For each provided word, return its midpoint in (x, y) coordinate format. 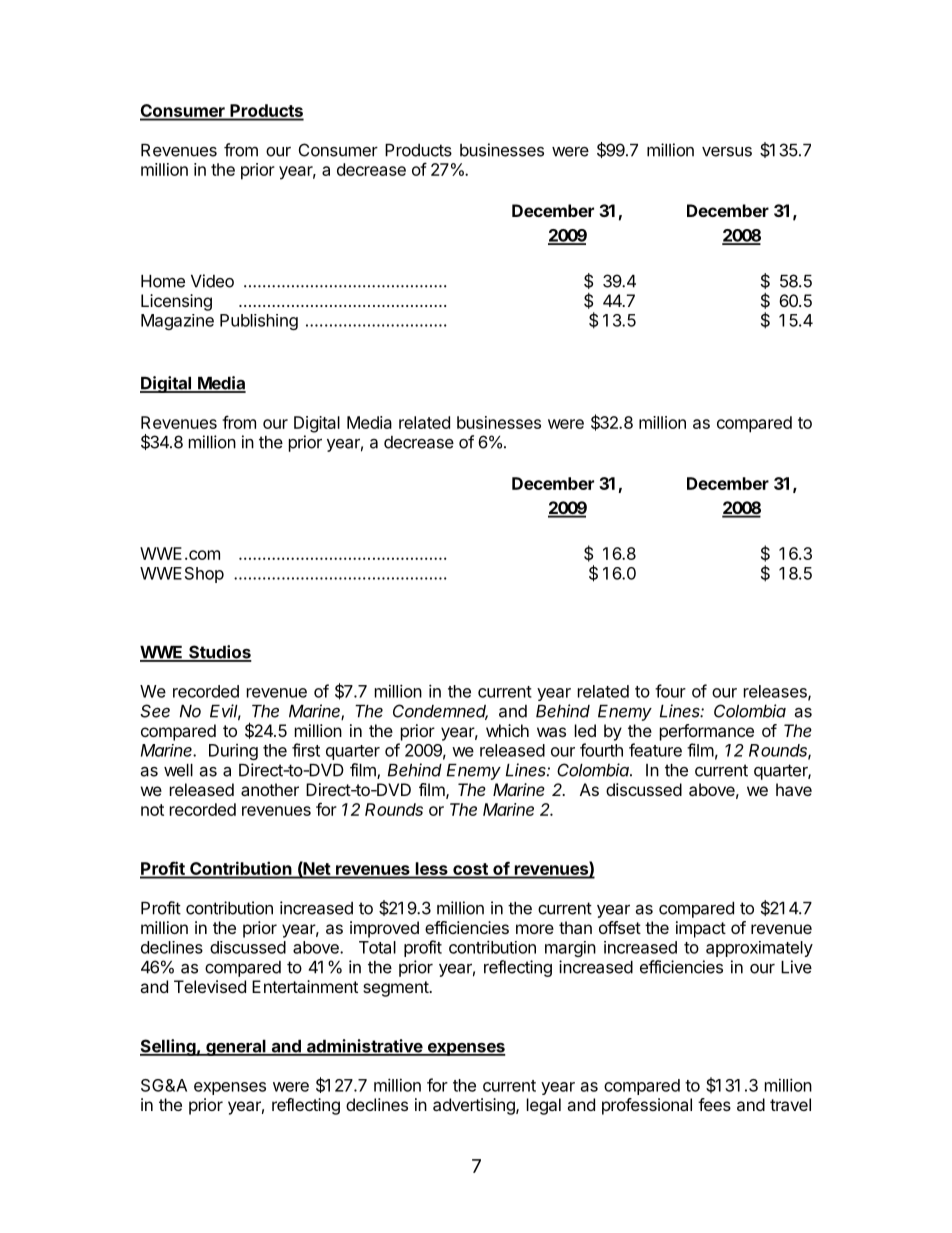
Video (212, 281)
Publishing (259, 322)
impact (701, 929)
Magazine (177, 322)
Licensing (176, 302)
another (270, 789)
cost (470, 870)
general (236, 1048)
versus (727, 151)
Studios (219, 653)
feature (655, 750)
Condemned (440, 712)
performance (707, 732)
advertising (475, 1106)
